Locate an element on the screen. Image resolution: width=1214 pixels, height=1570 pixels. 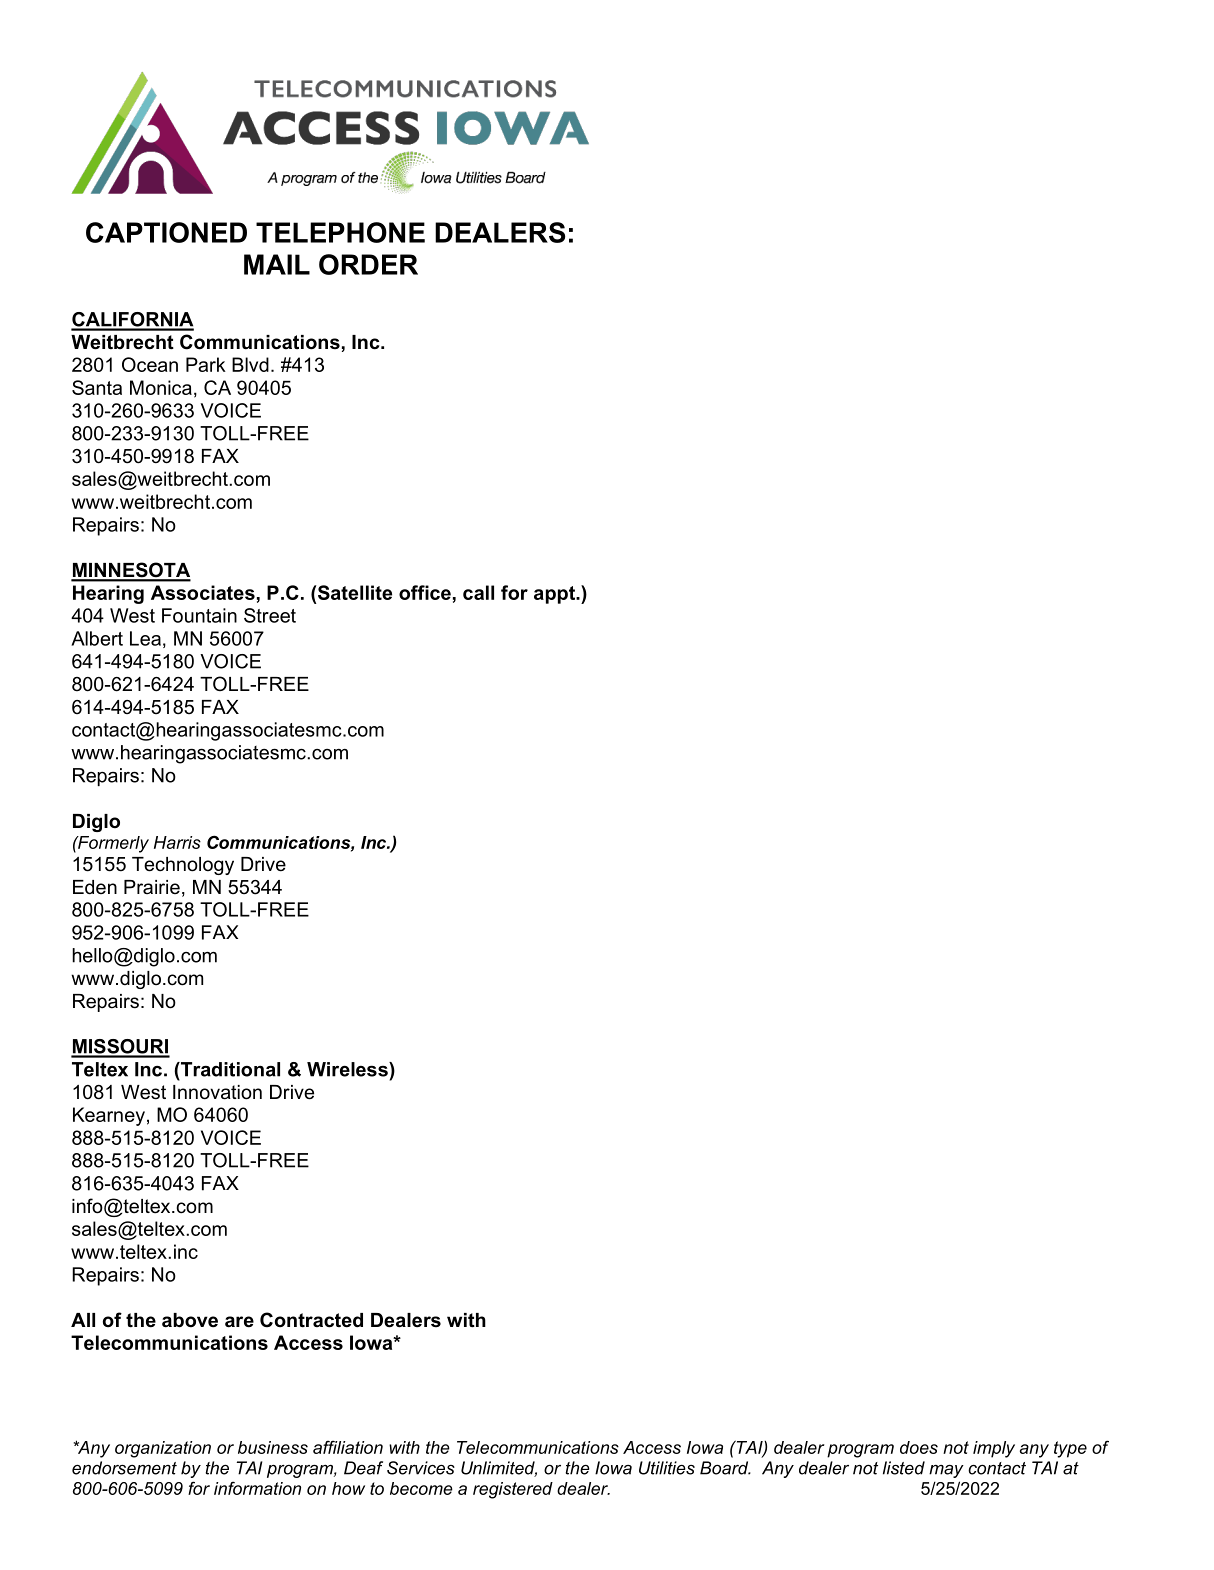
TELEPHONE is located at coordinates (340, 232).
